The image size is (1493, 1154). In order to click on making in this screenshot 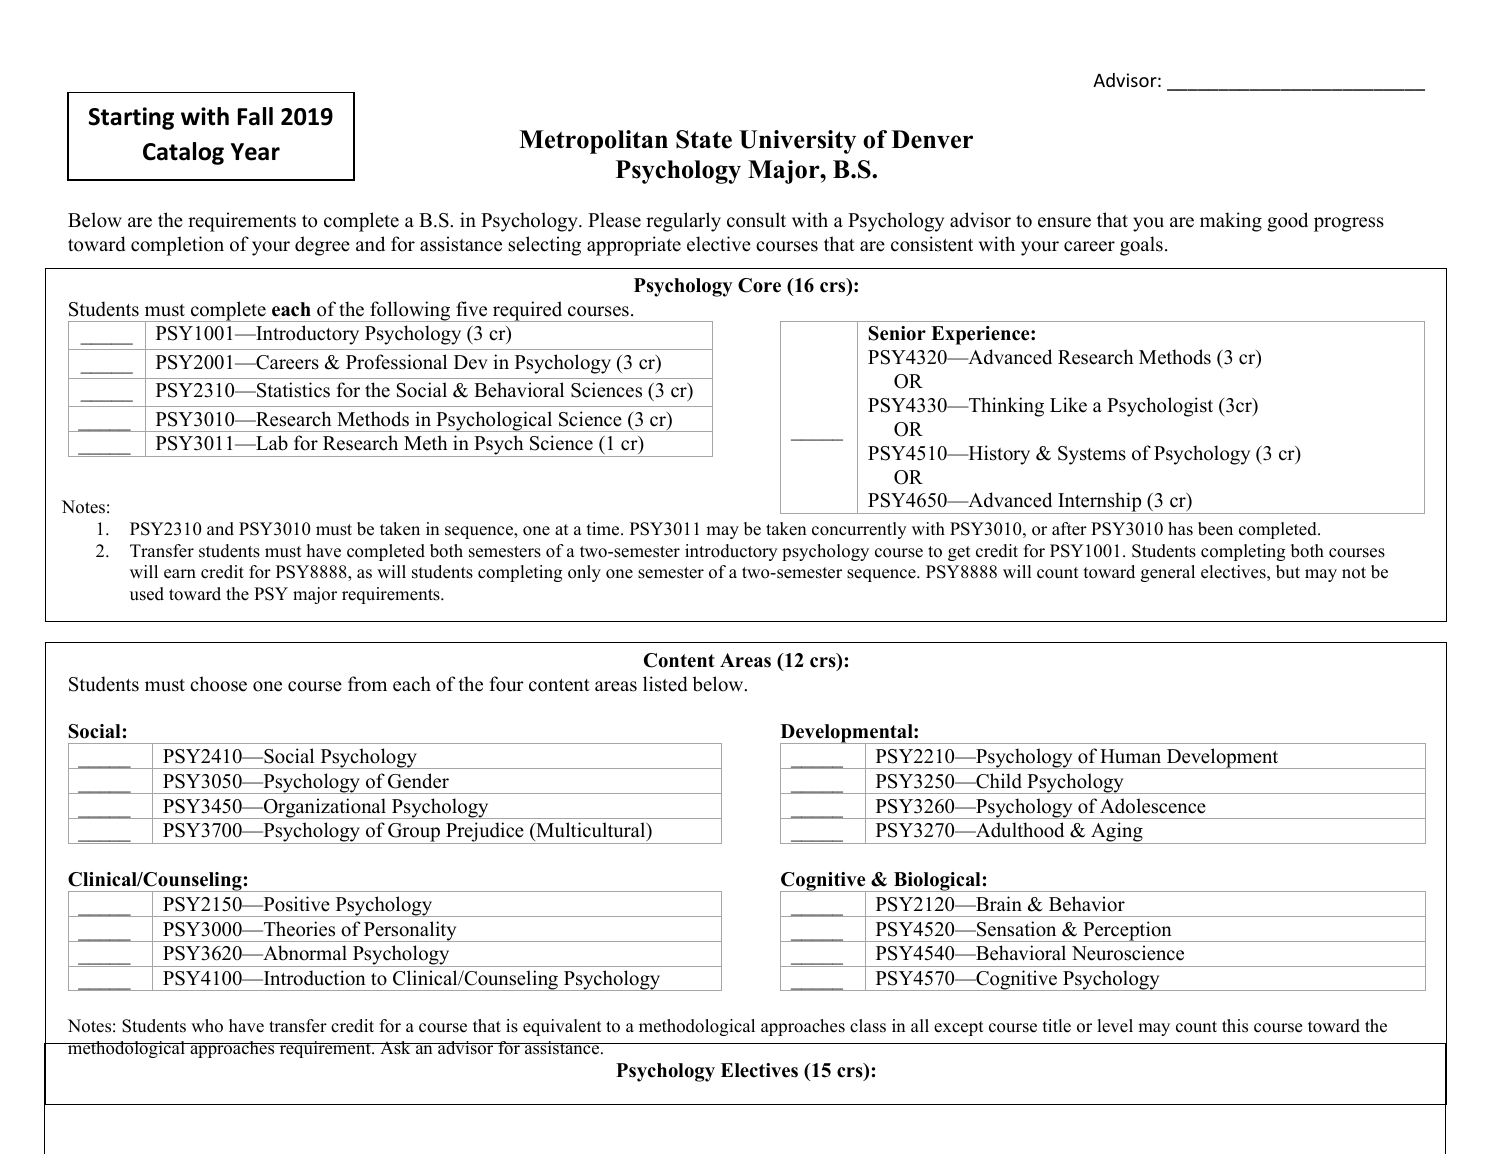, I will do `click(1231, 222)`.
